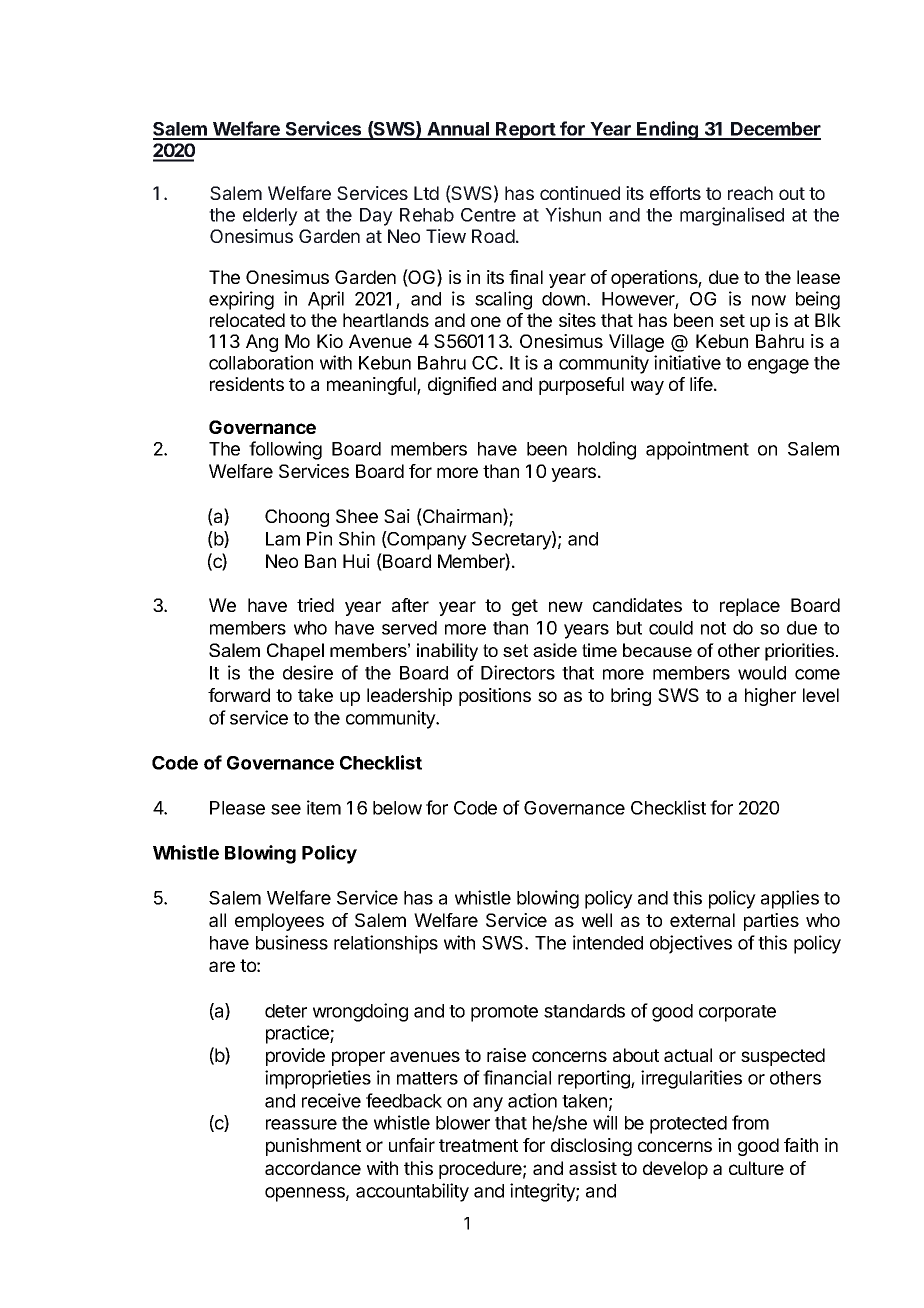  What do you see at coordinates (270, 217) in the screenshot?
I see `elderly` at bounding box center [270, 217].
